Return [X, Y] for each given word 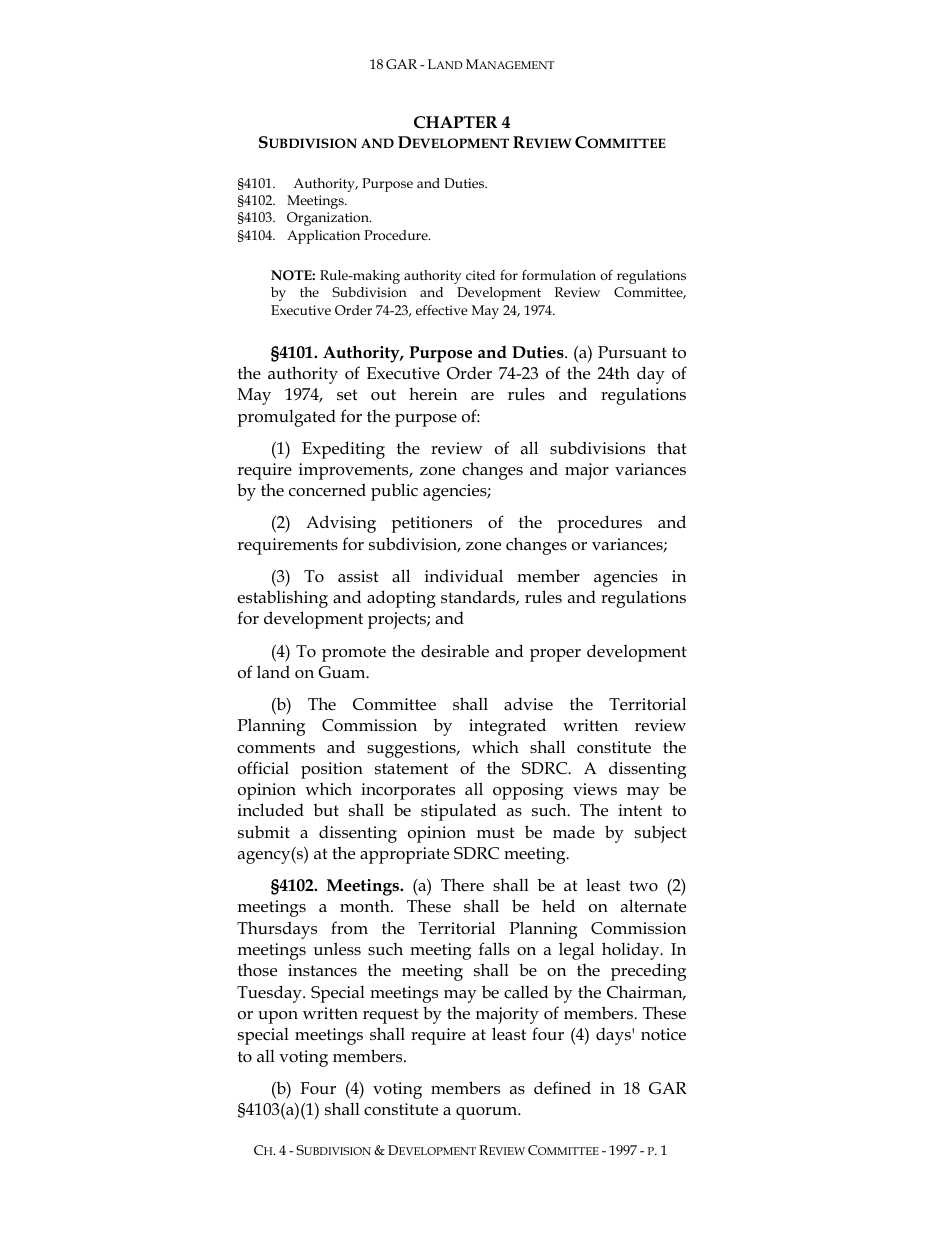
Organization [329, 219]
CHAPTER [456, 122]
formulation [559, 275]
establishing [282, 599]
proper [555, 655]
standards [479, 597]
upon [278, 1017]
